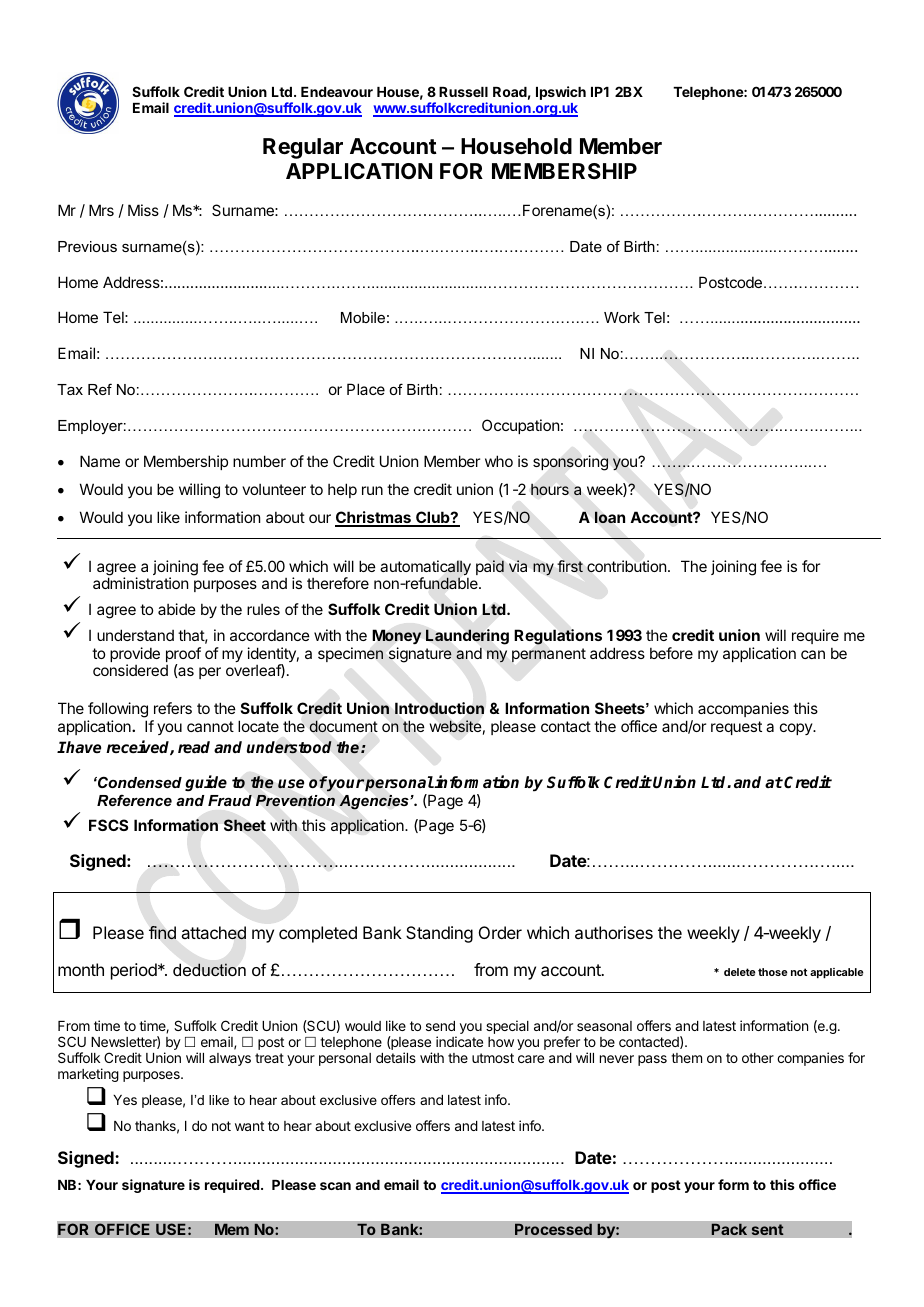 The width and height of the screenshot is (924, 1307). Describe the element at coordinates (249, 1126) in the screenshot. I see `want` at that location.
